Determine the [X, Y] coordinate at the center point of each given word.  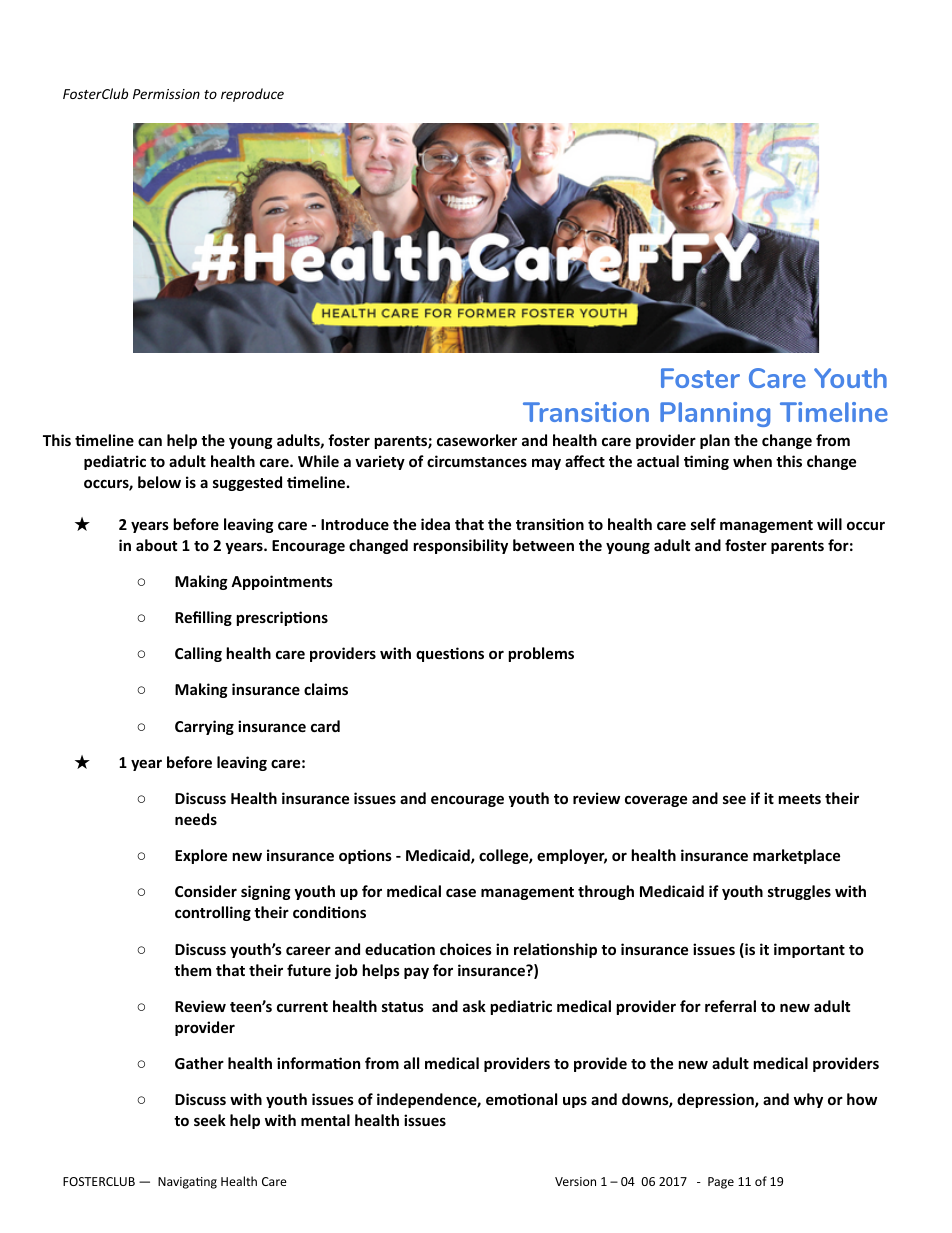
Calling [198, 654]
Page [721, 1183]
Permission [166, 94]
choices [466, 949]
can [150, 441]
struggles [799, 892]
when [752, 461]
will [829, 524]
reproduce [252, 95]
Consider [206, 891]
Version [575, 1181]
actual [658, 461]
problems [541, 654]
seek [210, 1120]
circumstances [477, 461]
